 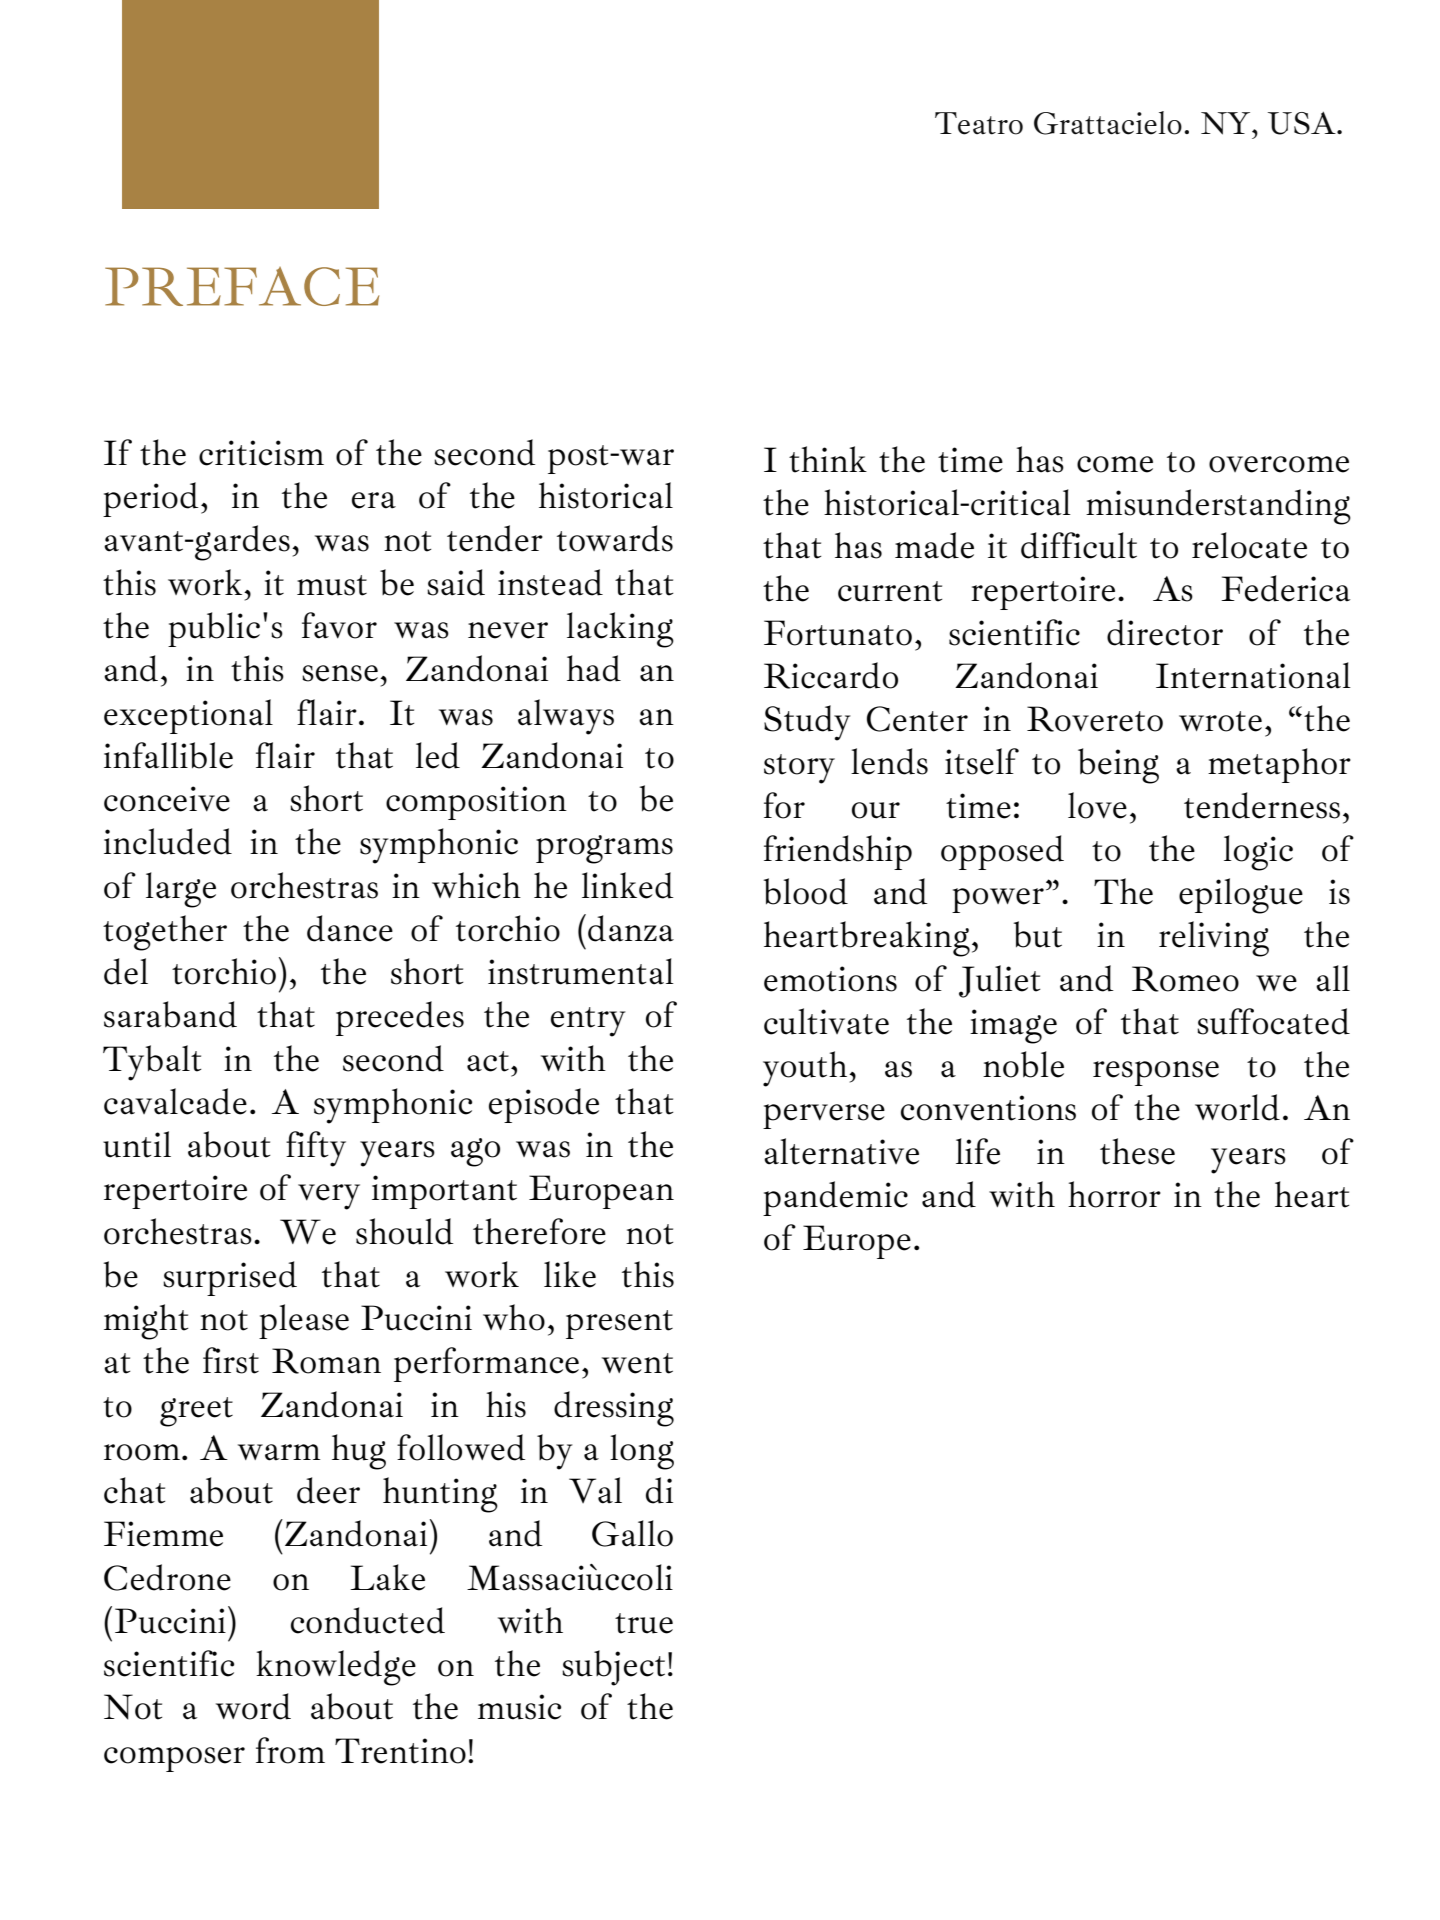 What do you see at coordinates (644, 1623) in the screenshot?
I see `true` at bounding box center [644, 1623].
